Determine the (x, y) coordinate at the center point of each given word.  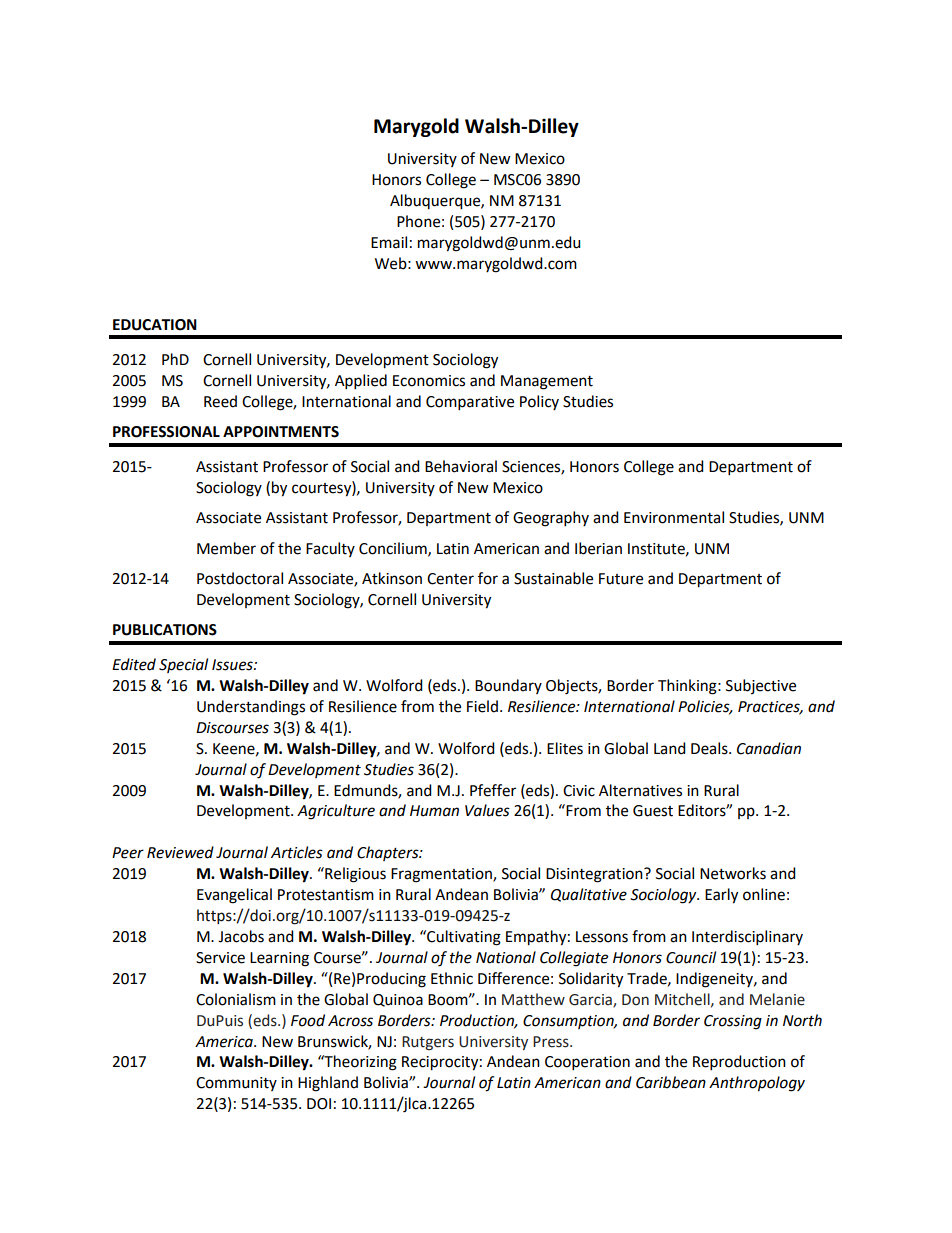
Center (450, 579)
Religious (354, 875)
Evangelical (234, 896)
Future (621, 579)
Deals (710, 748)
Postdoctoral (240, 578)
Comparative (470, 403)
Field (482, 706)
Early (721, 896)
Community (236, 1084)
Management (547, 382)
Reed (220, 401)
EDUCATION (155, 325)
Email (389, 242)
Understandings (251, 708)
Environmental (674, 517)
